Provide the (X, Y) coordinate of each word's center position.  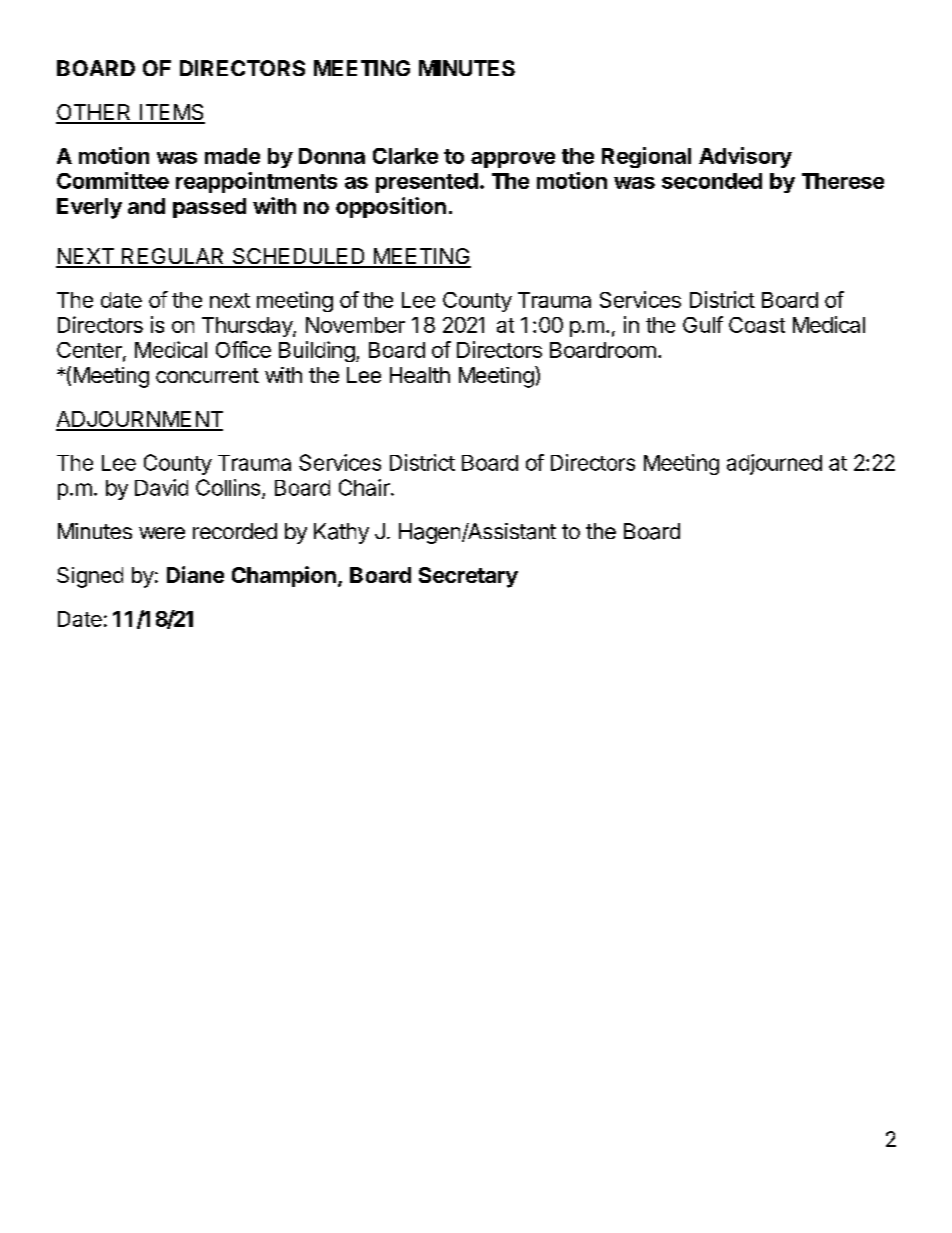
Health (420, 375)
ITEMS (171, 113)
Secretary (468, 577)
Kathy (341, 533)
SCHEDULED (298, 257)
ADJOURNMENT (139, 420)
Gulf (703, 324)
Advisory (745, 157)
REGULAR (173, 257)
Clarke (405, 156)
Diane (195, 574)
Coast (757, 325)
